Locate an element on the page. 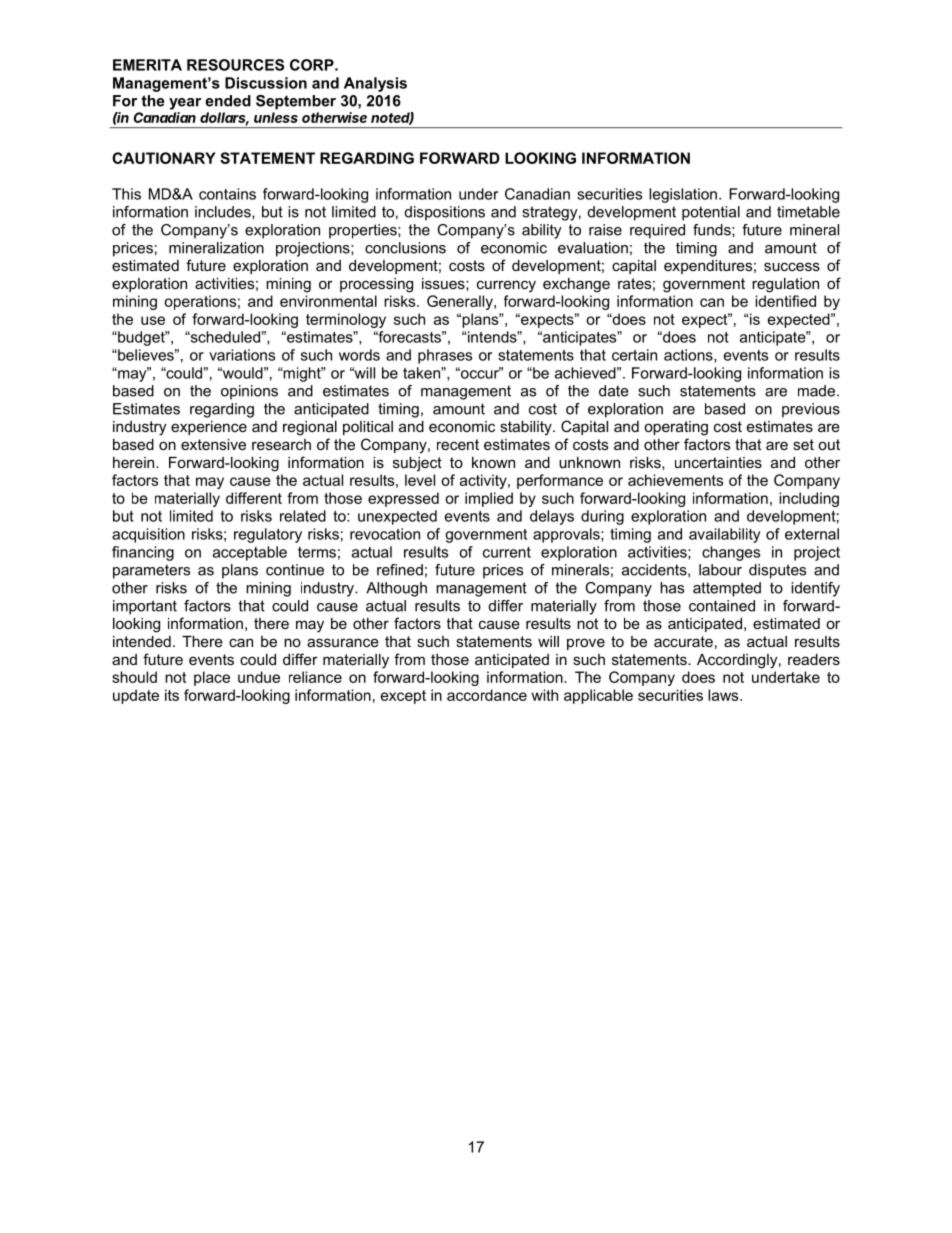 The width and height of the page is (952, 1233). dispositions is located at coordinates (445, 213).
